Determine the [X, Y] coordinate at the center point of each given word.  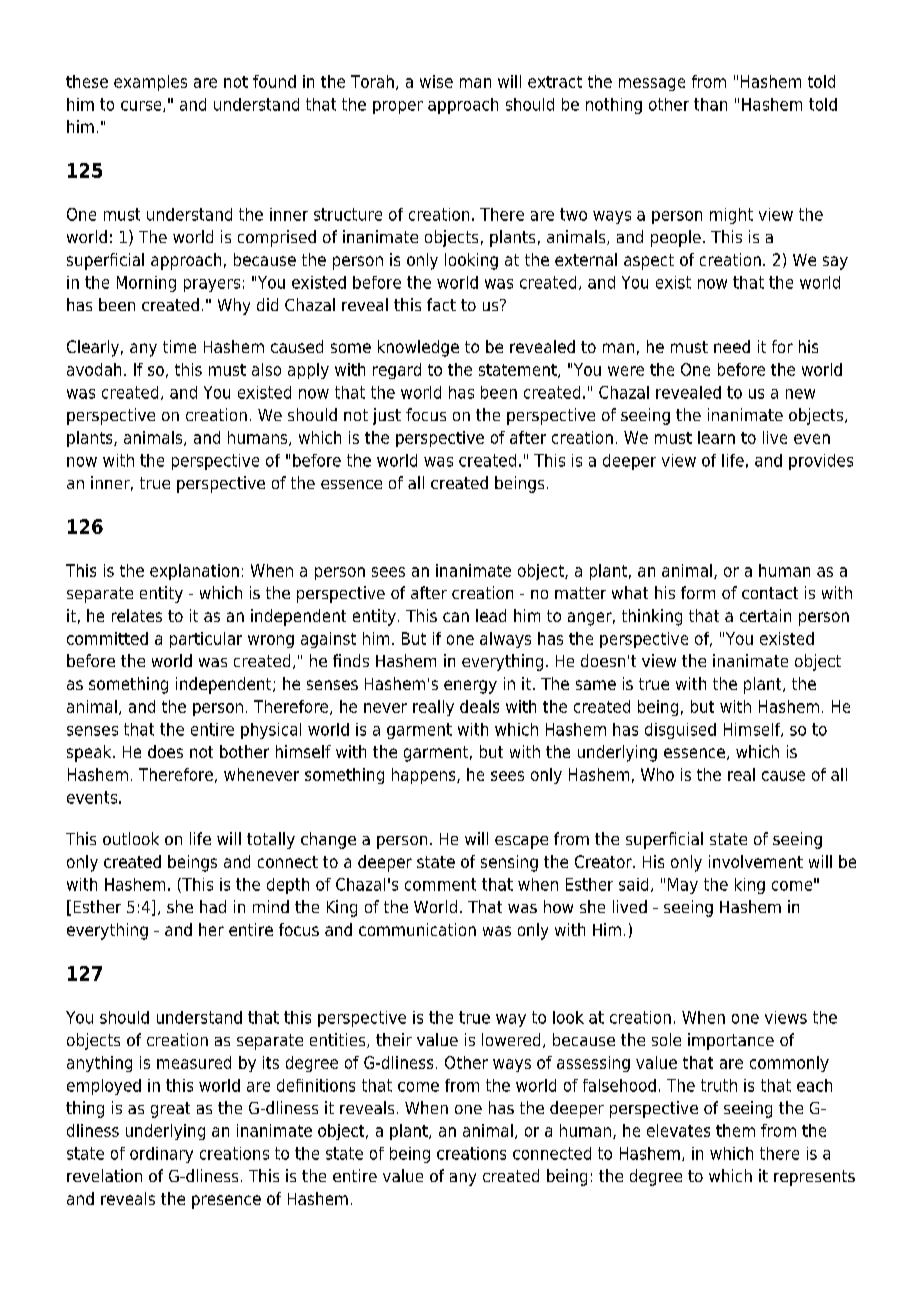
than [710, 104]
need [732, 346]
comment [440, 884]
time [179, 346]
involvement [756, 861]
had [213, 906]
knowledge [418, 348]
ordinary [161, 1155]
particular [206, 640]
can [456, 617]
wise [436, 81]
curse [142, 106]
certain [765, 615]
